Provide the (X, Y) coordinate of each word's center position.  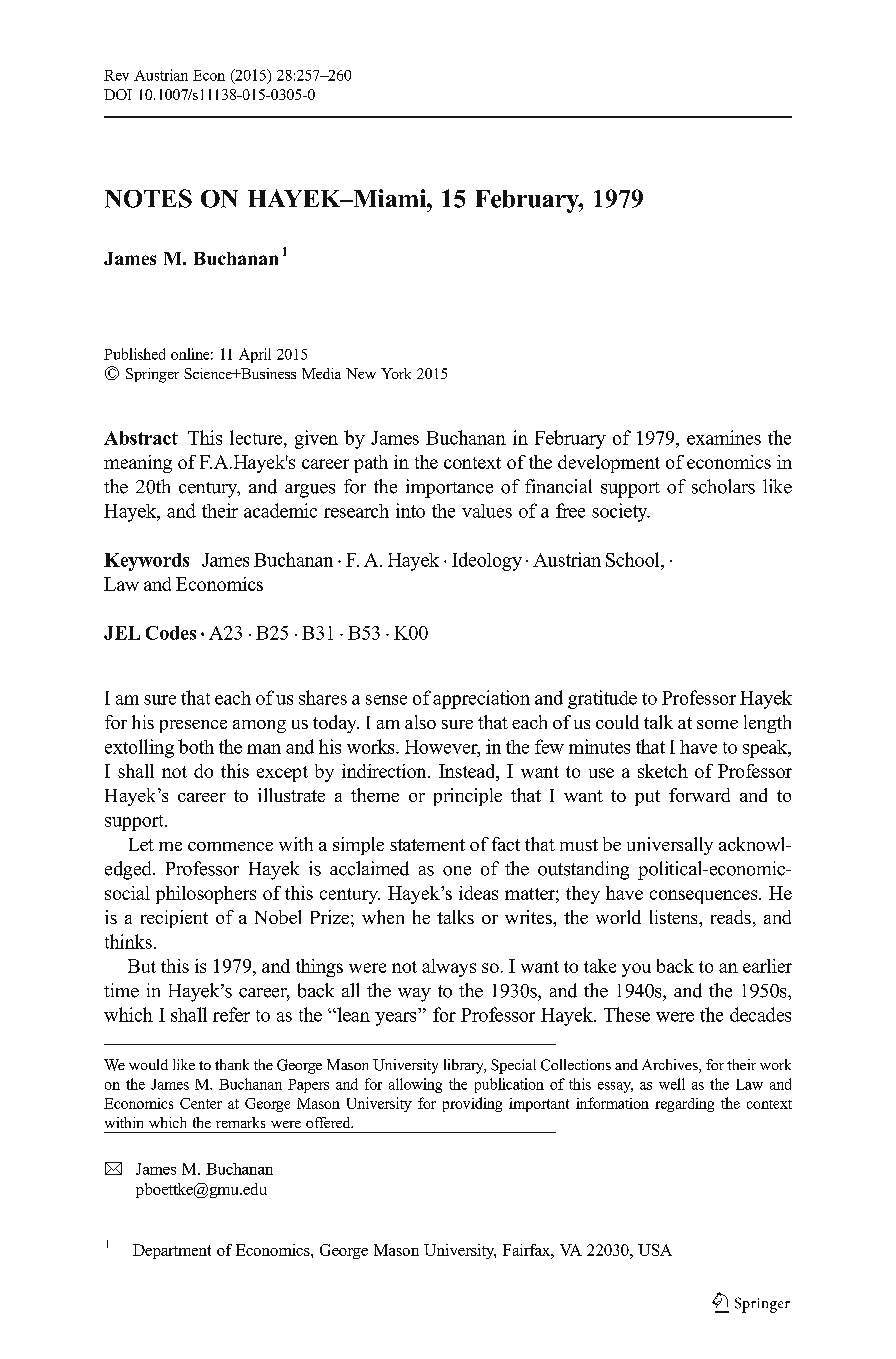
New (361, 373)
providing (472, 1104)
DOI (118, 94)
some (717, 724)
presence (193, 726)
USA (655, 1250)
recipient (174, 919)
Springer (152, 375)
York (396, 373)
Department (172, 1251)
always (449, 968)
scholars (723, 486)
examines (724, 437)
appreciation (481, 699)
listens (675, 917)
